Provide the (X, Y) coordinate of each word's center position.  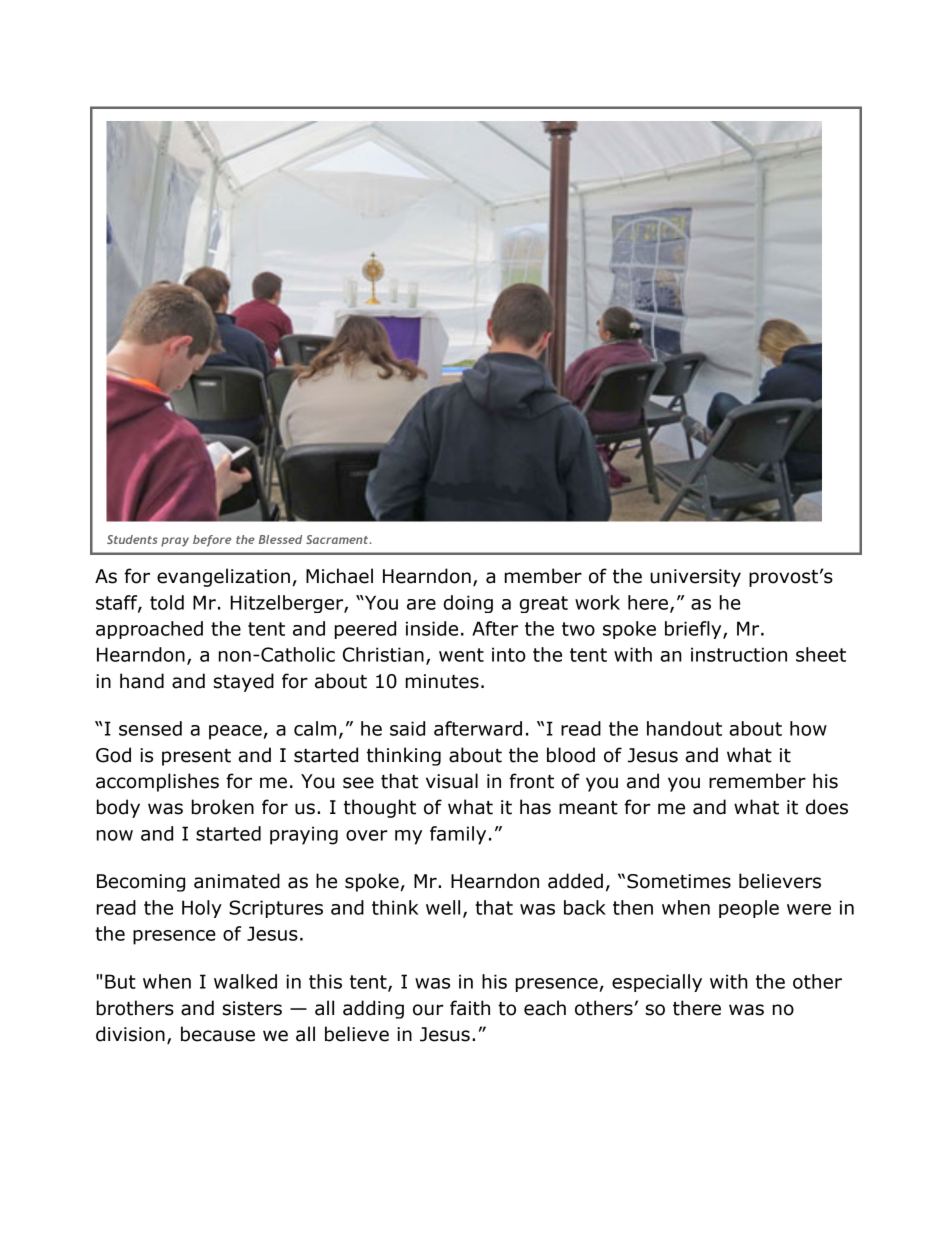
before (212, 541)
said (407, 728)
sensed (150, 728)
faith (470, 1008)
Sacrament (338, 539)
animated (237, 881)
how (808, 728)
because (218, 1034)
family (458, 835)
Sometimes (679, 881)
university (695, 578)
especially (657, 983)
